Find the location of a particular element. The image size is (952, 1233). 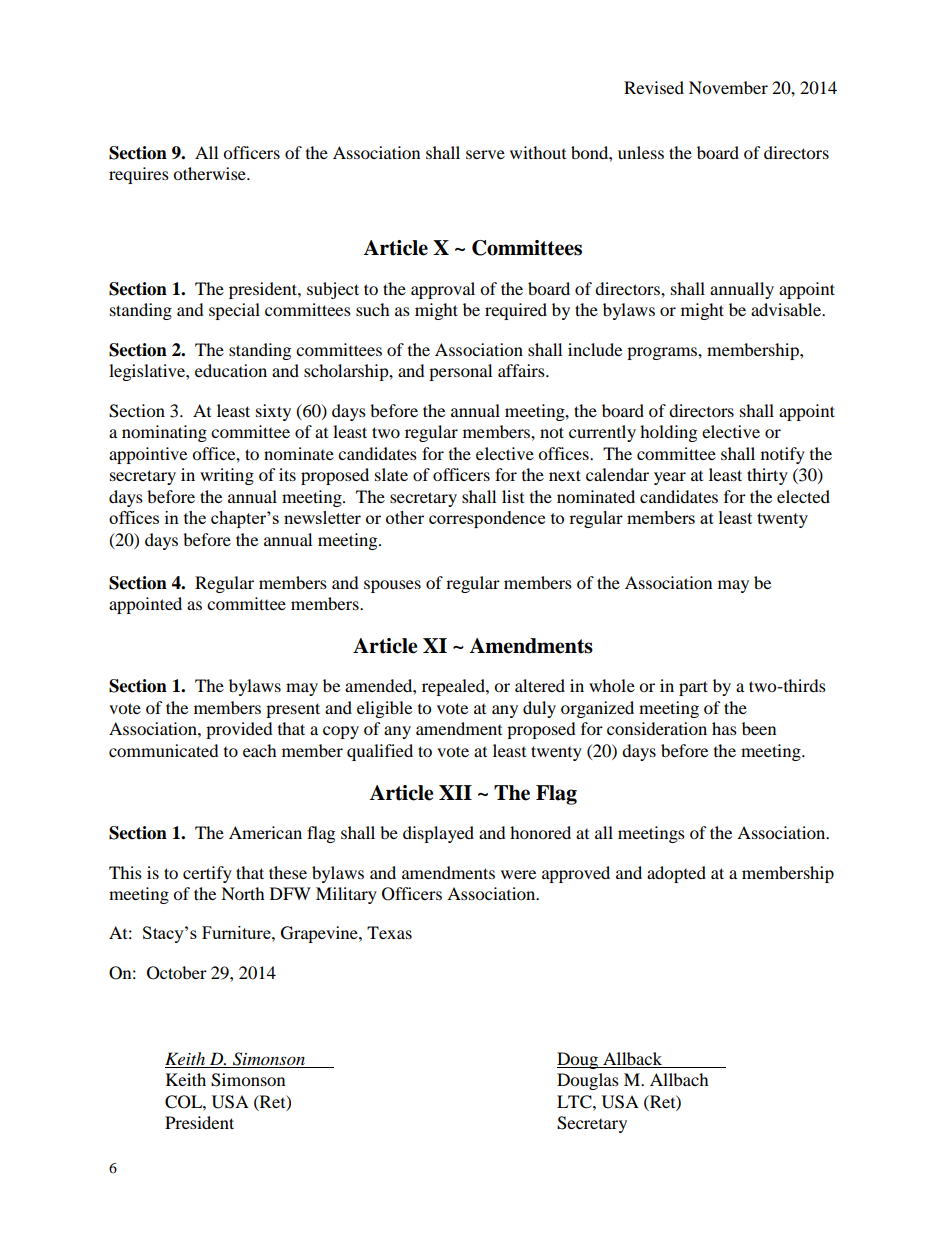

special is located at coordinates (234, 311).
